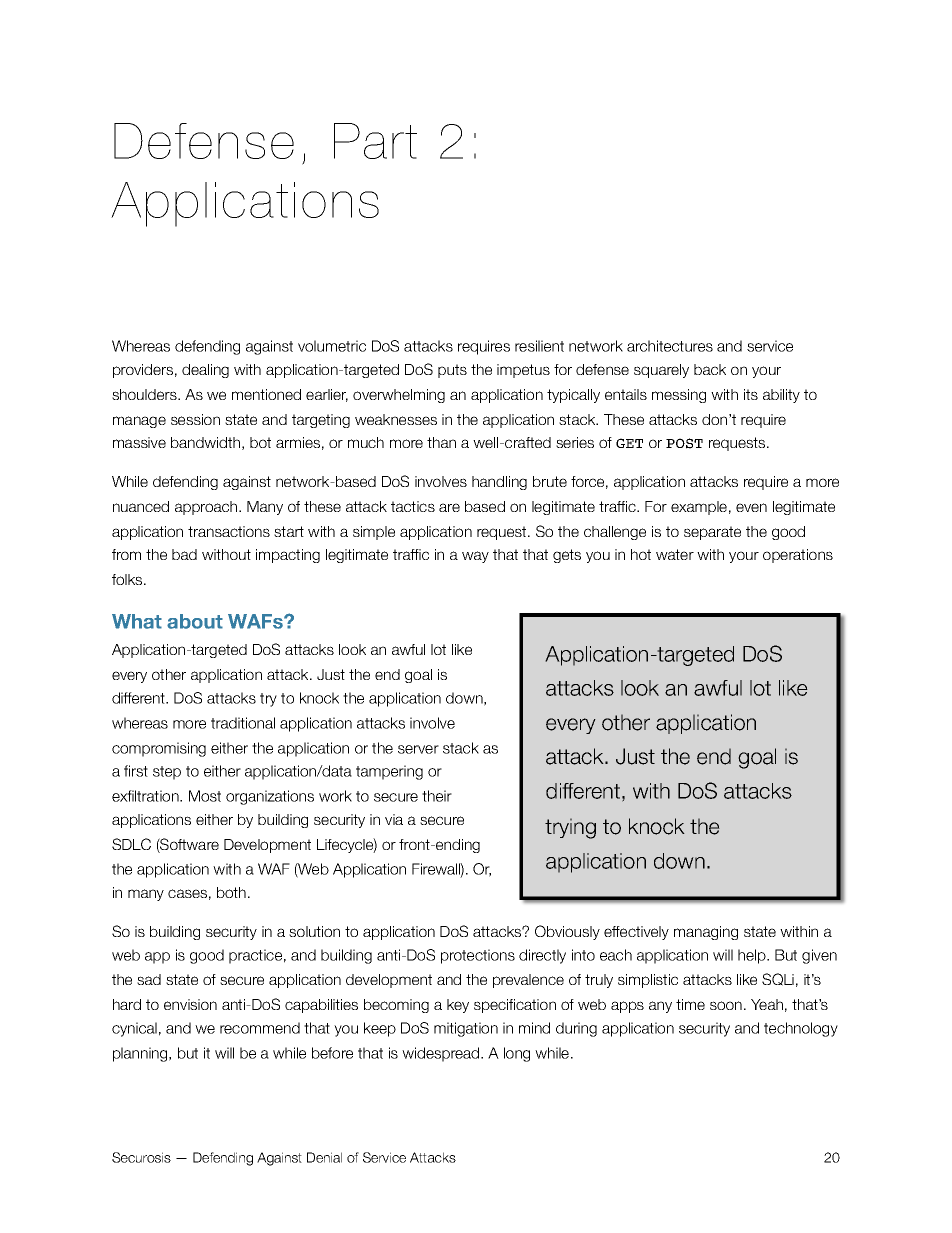 The width and height of the image is (952, 1233). I want to click on architectures, so click(670, 346).
